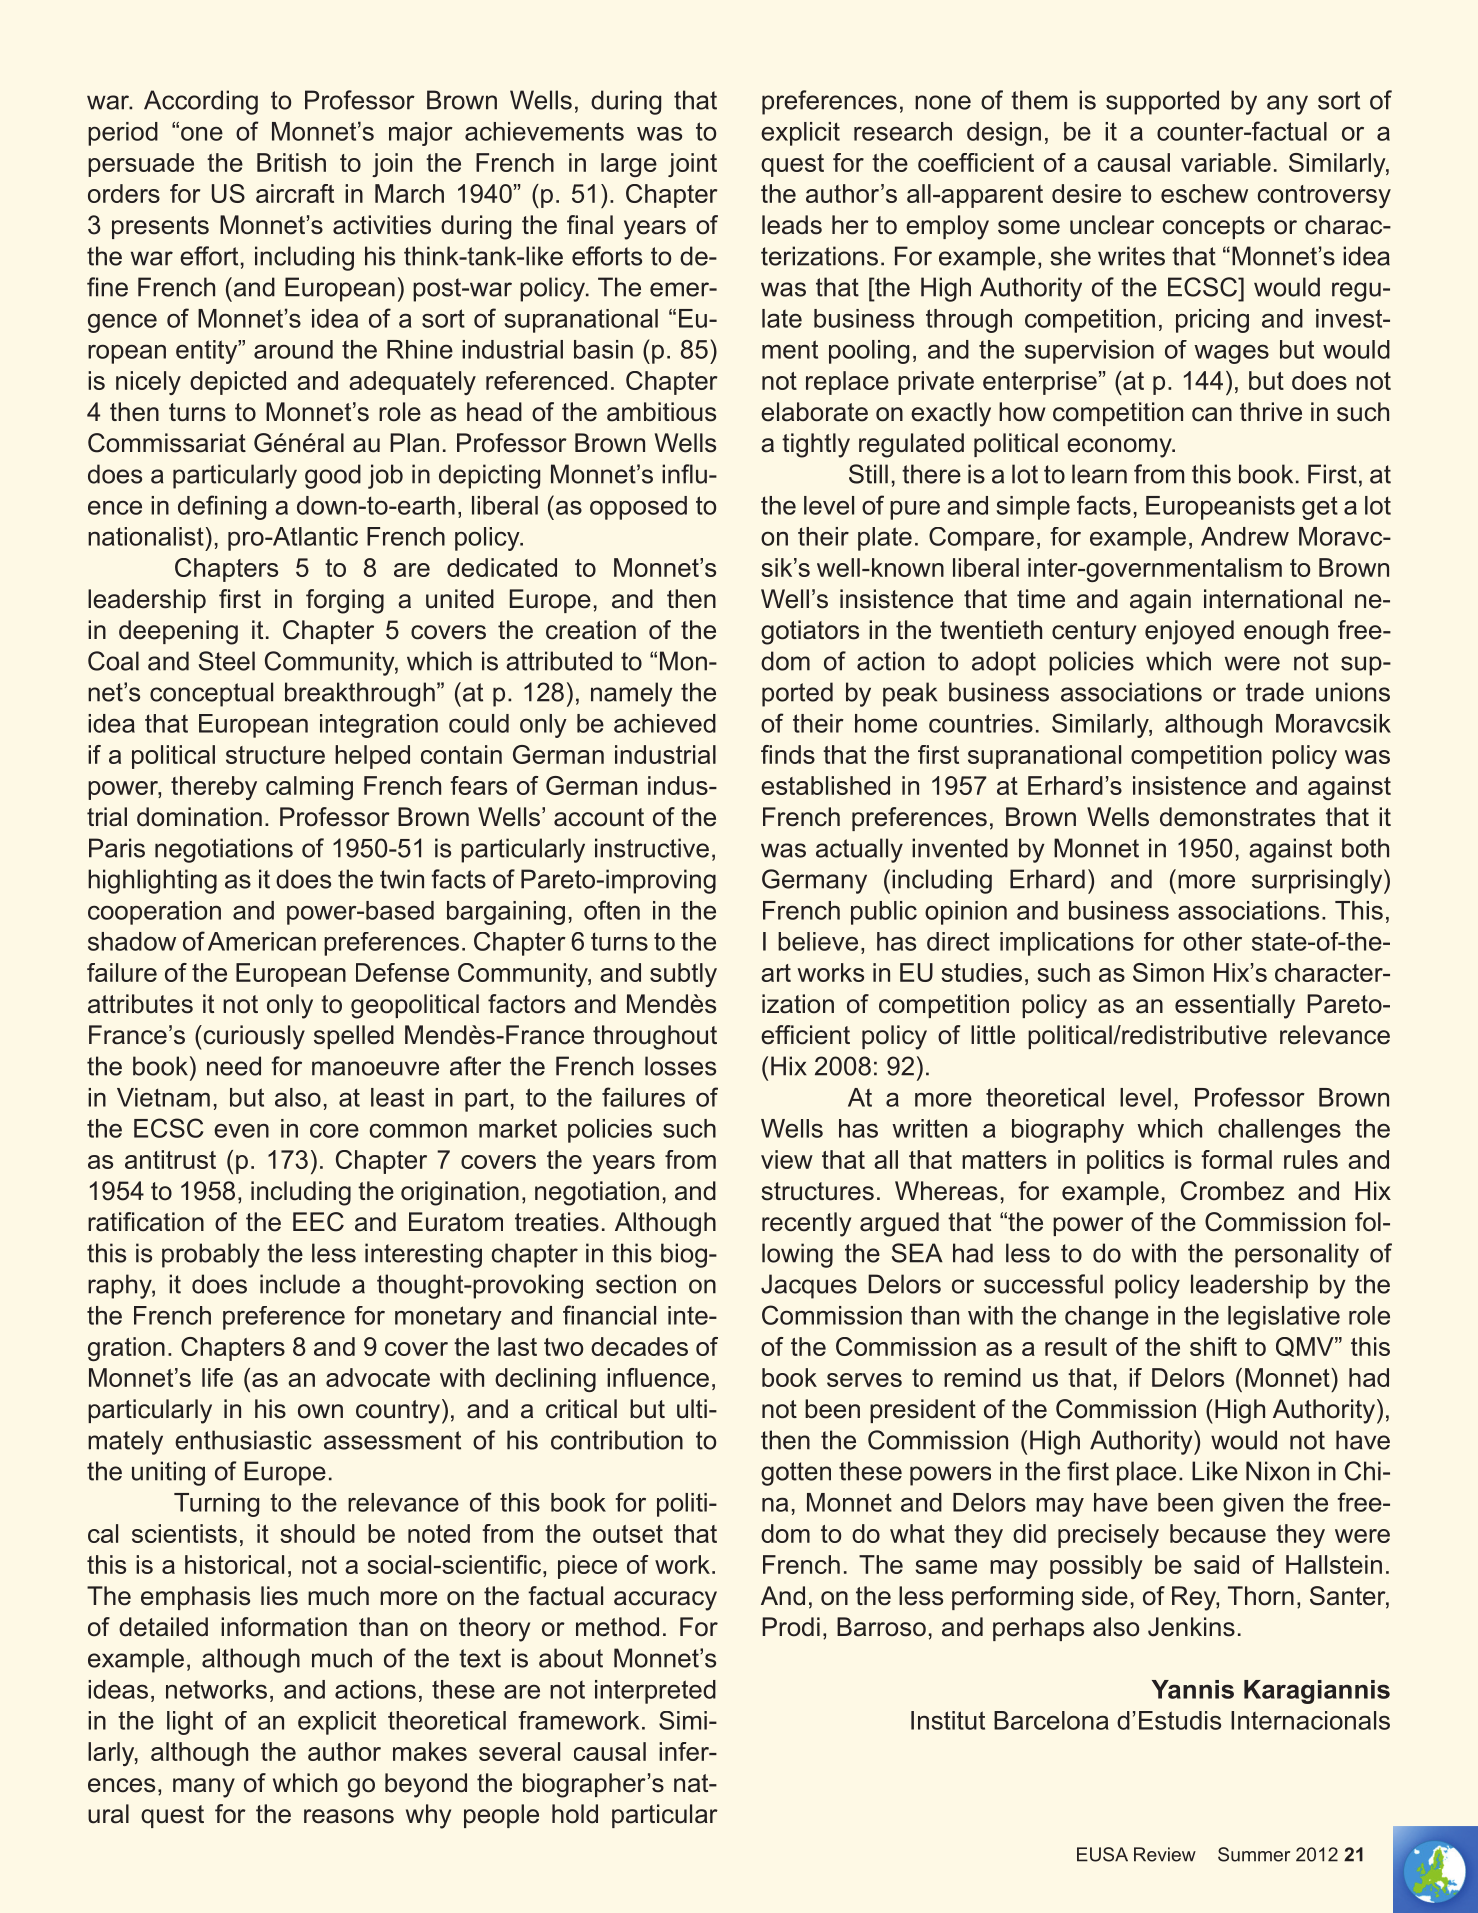  I want to click on probably, so click(211, 1255).
